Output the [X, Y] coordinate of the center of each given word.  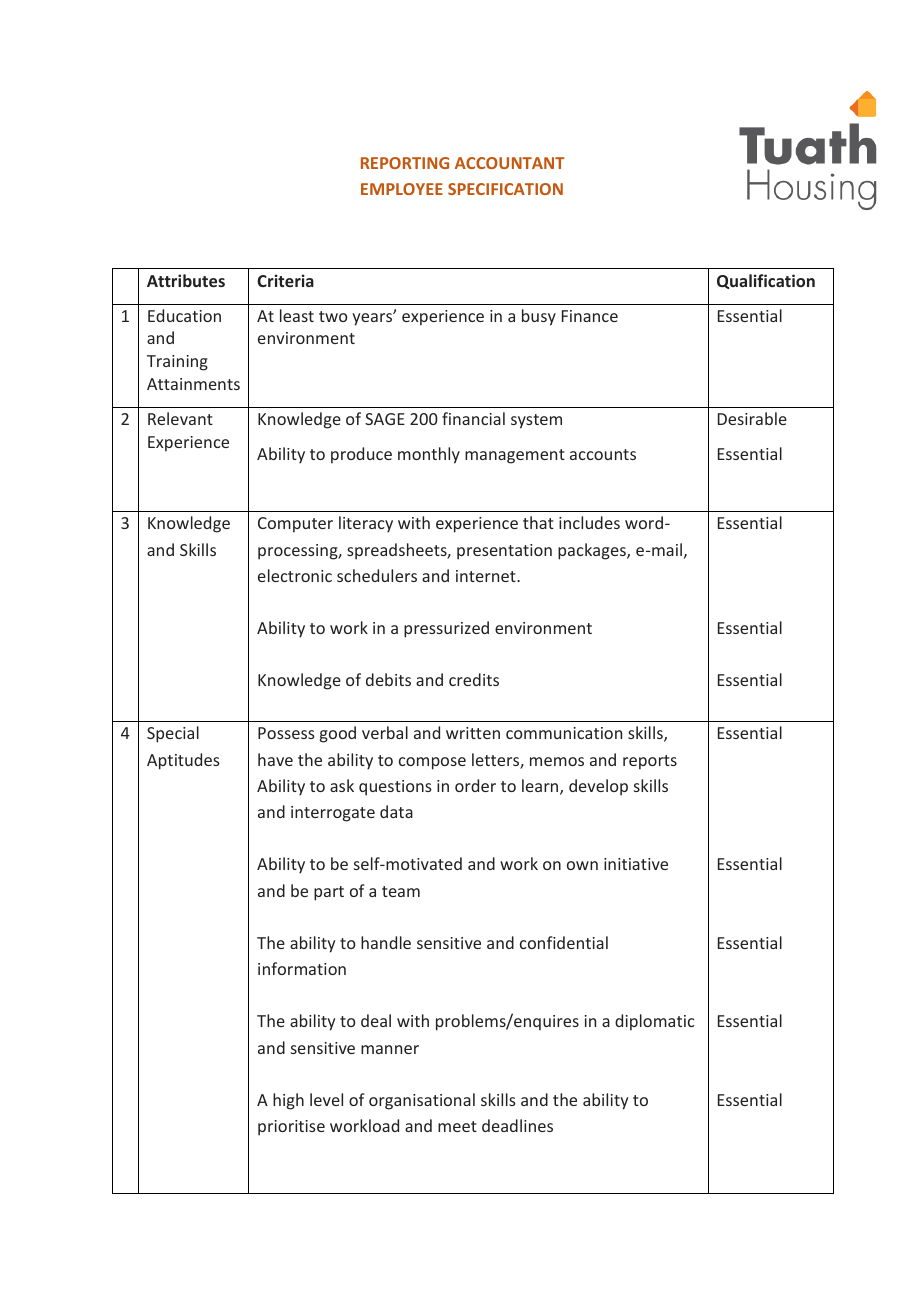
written [473, 733]
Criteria [285, 280]
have [275, 759]
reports [650, 762]
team [401, 891]
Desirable [752, 418]
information [302, 968]
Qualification [766, 281]
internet [487, 576]
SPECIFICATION [505, 189]
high [288, 1101]
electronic [295, 575]
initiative [636, 864]
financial [473, 418]
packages [593, 551]
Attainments [193, 384]
